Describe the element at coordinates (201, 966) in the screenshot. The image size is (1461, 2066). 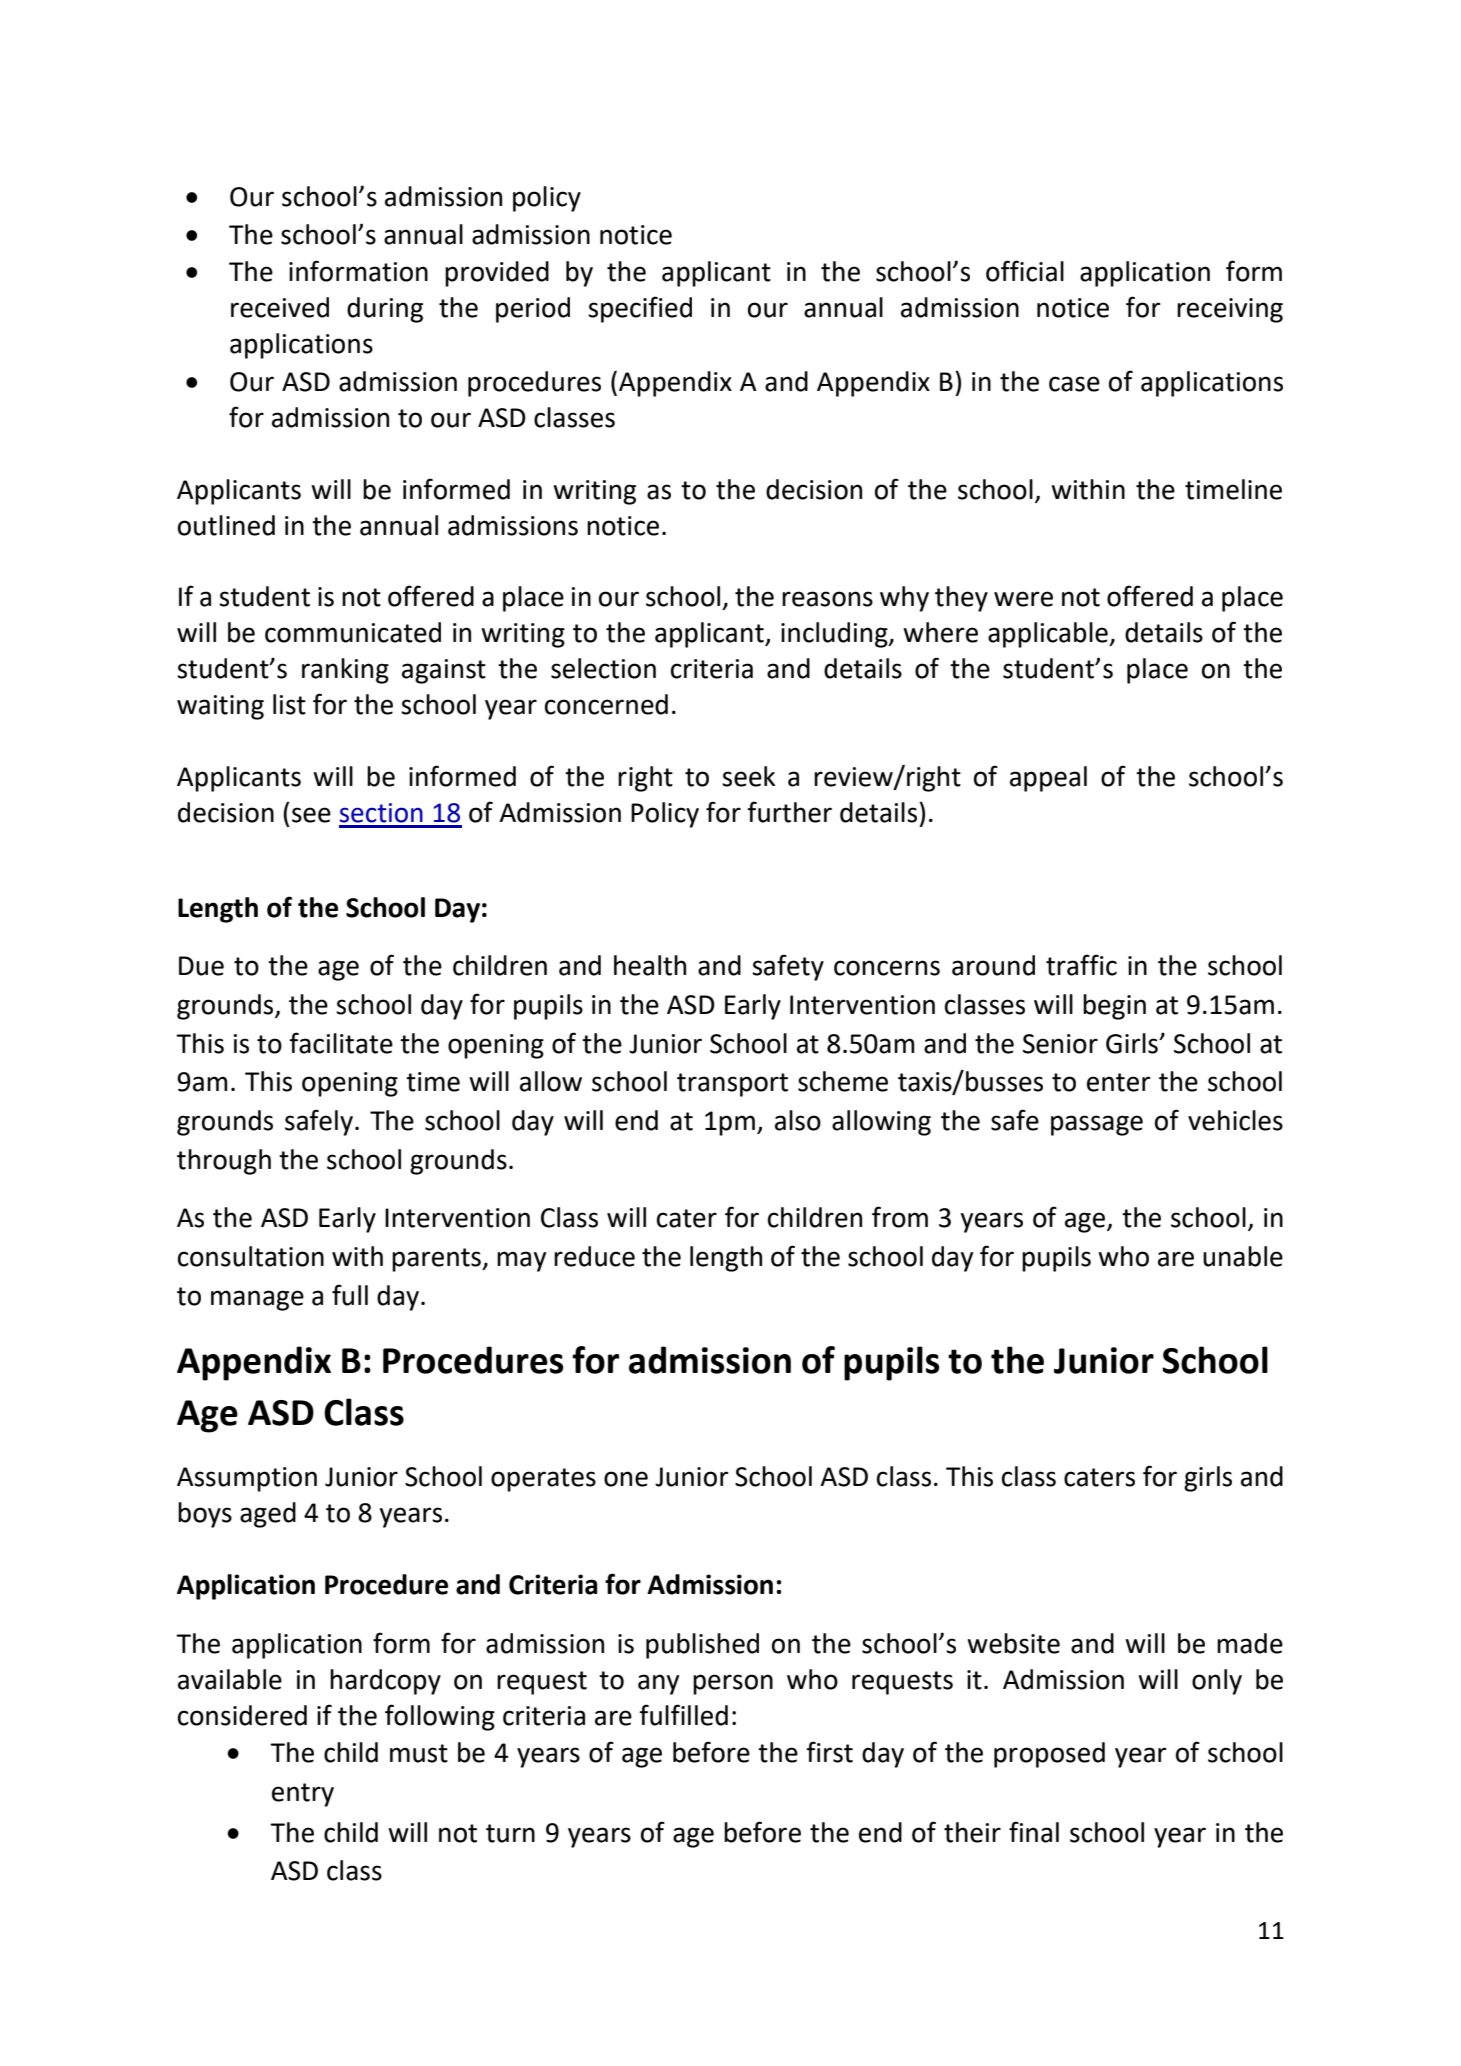
I see `Due` at that location.
